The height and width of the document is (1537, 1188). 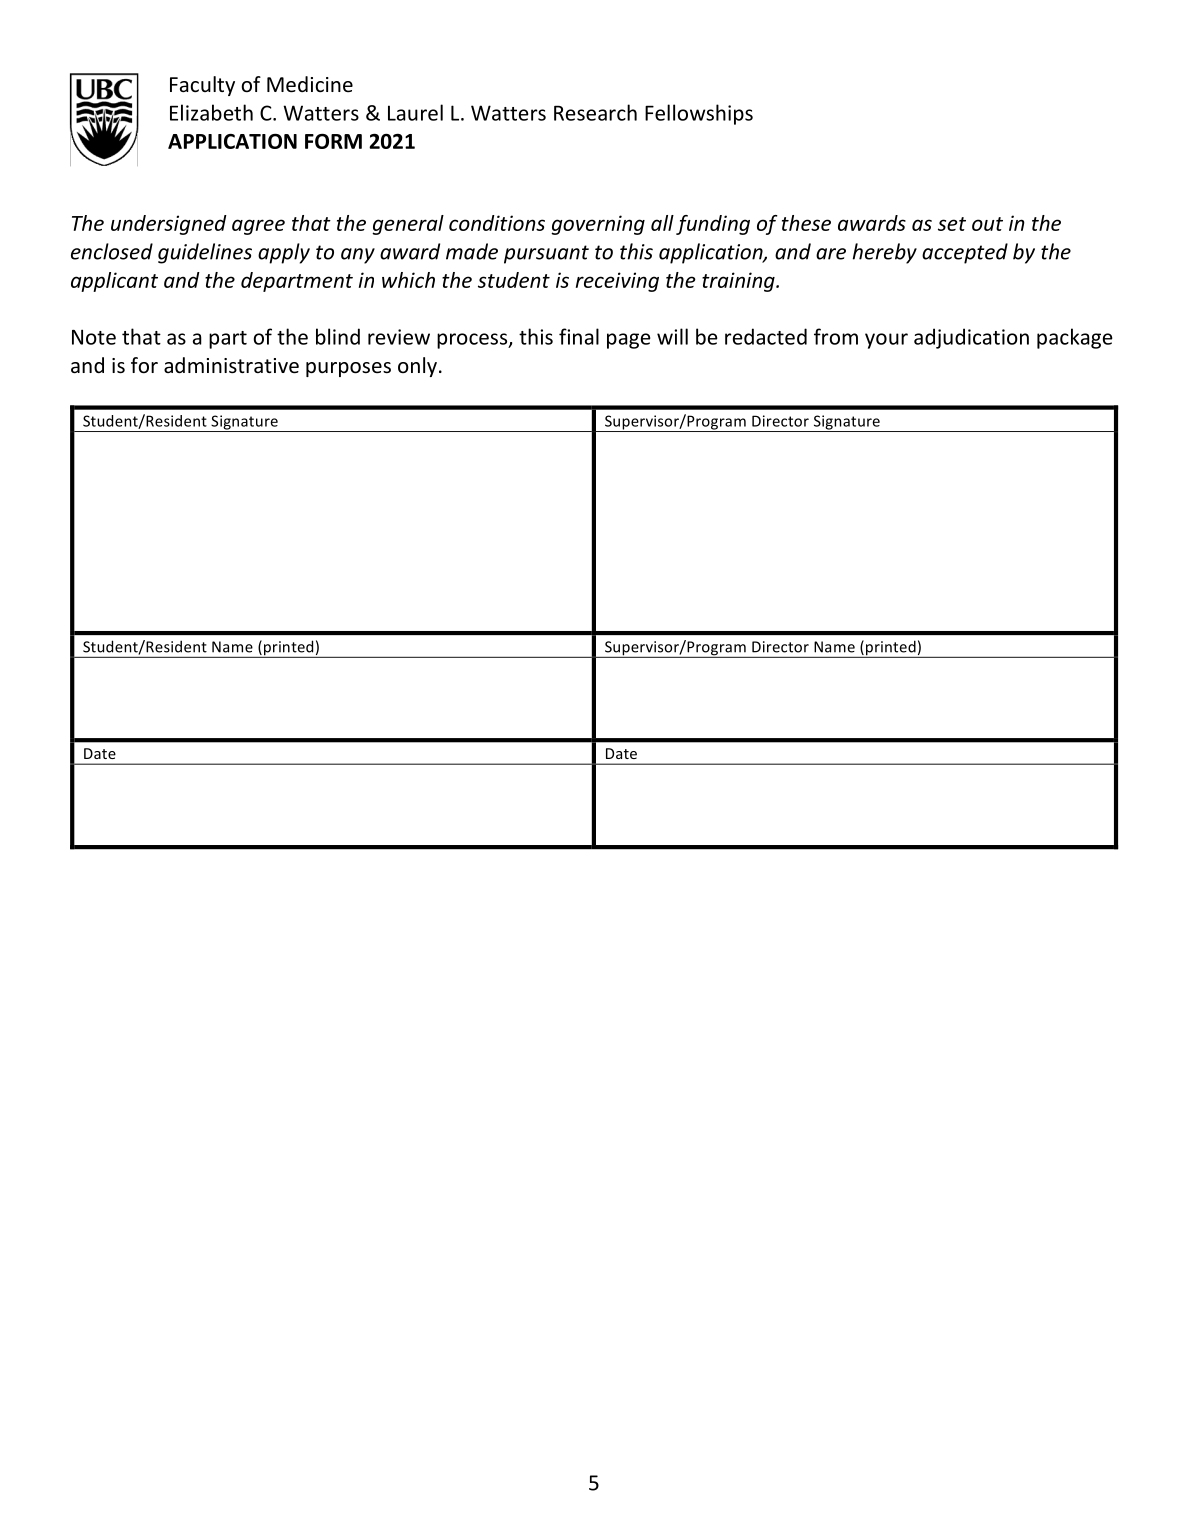 I want to click on accepted, so click(x=965, y=253).
